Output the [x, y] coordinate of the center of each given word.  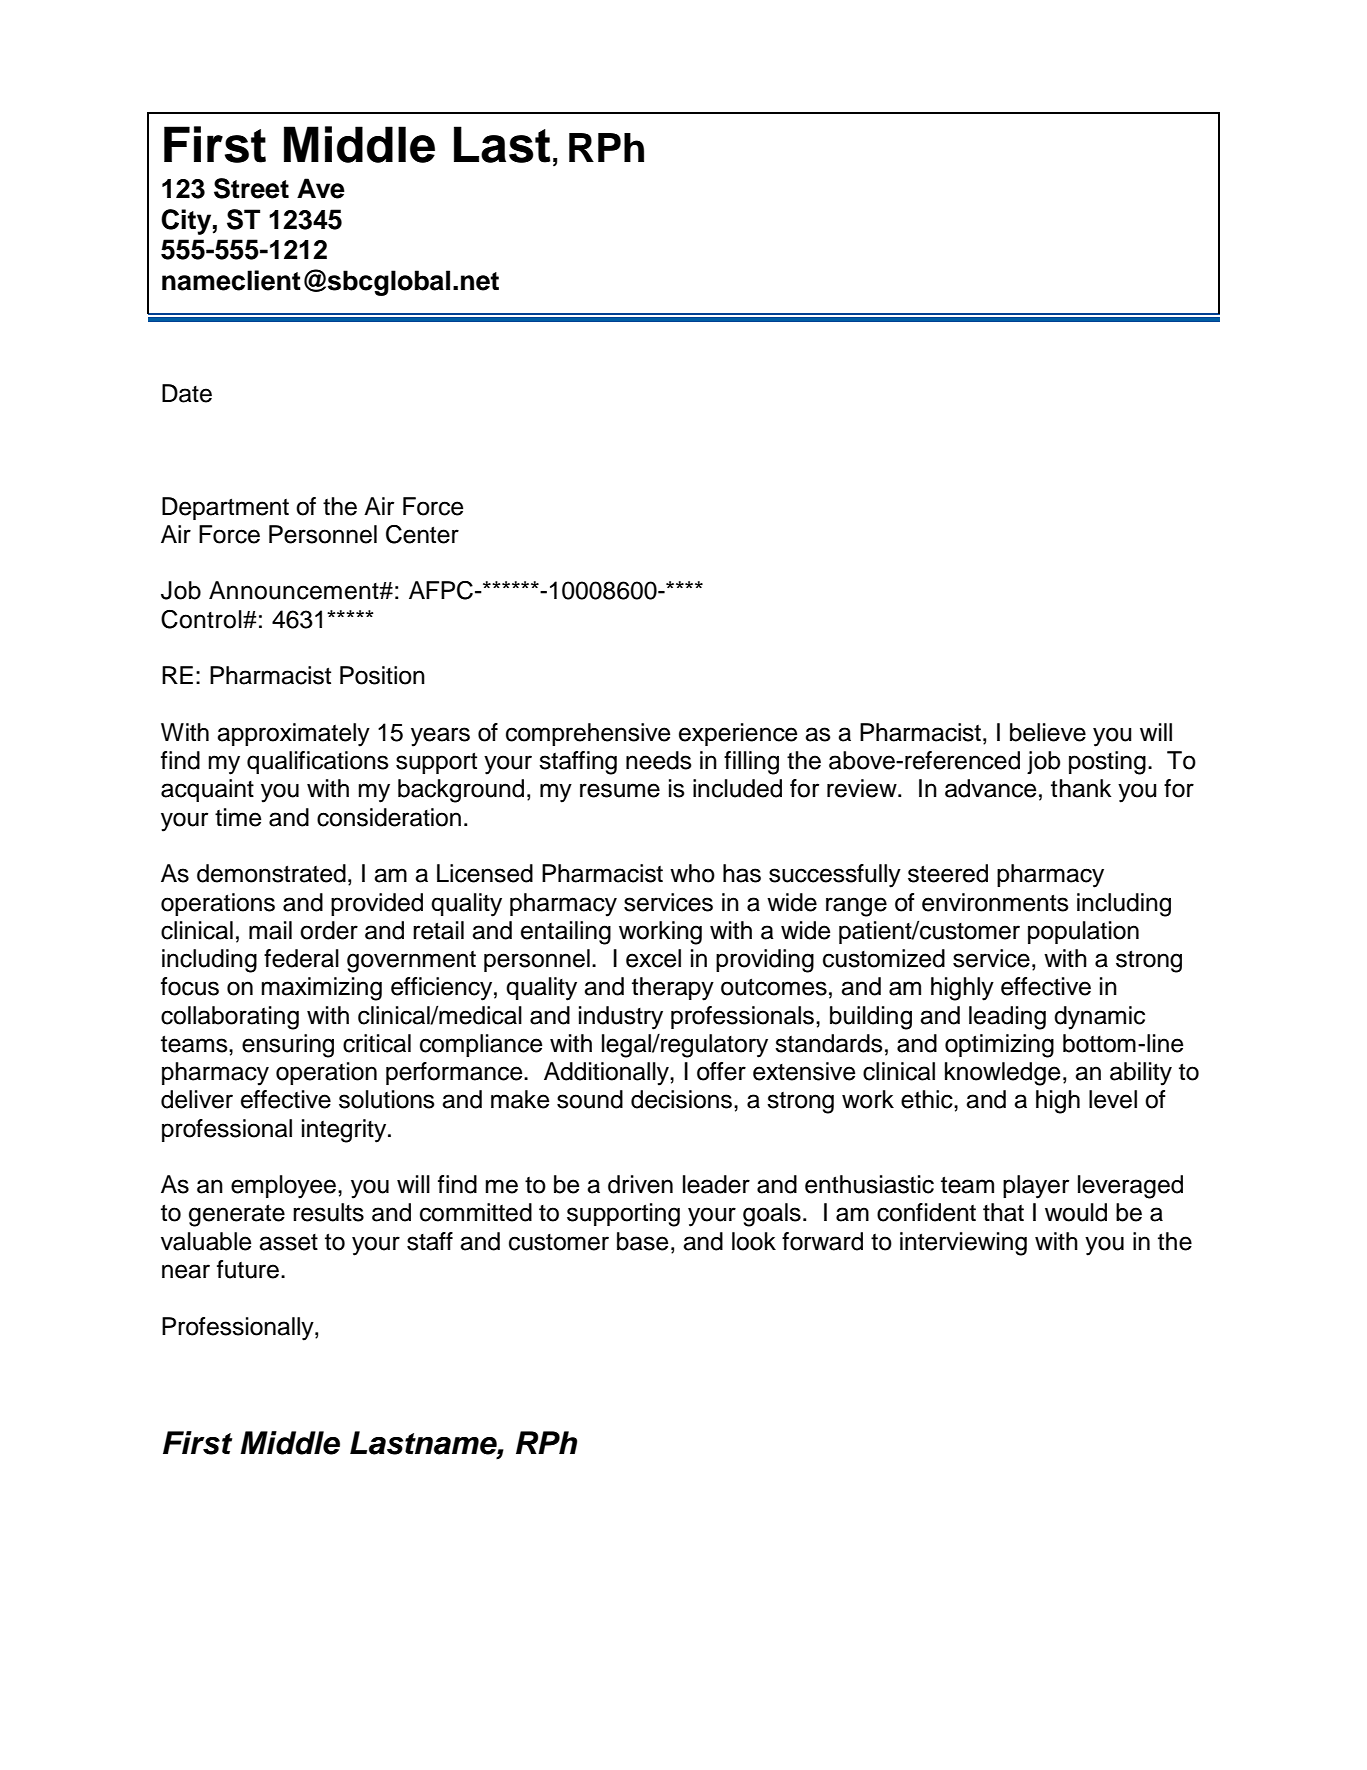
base [642, 1241]
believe [1048, 732]
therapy [673, 989]
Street [251, 188]
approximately [293, 735]
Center [422, 534]
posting [1107, 763]
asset [288, 1242]
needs [659, 760]
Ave [321, 188]
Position [382, 675]
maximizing [321, 989]
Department [225, 508]
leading [1007, 1018]
